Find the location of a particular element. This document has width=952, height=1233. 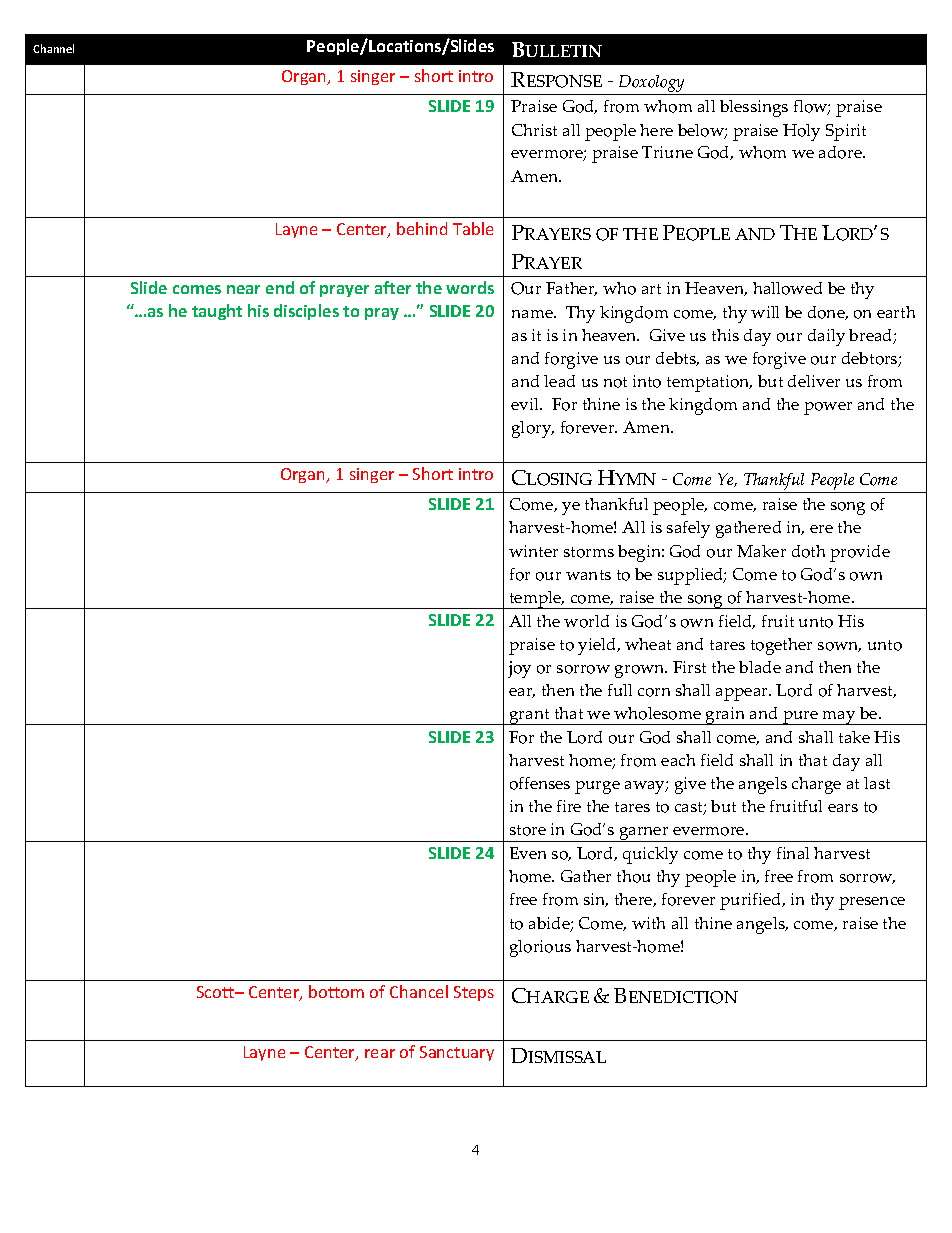

bottom is located at coordinates (336, 991).
